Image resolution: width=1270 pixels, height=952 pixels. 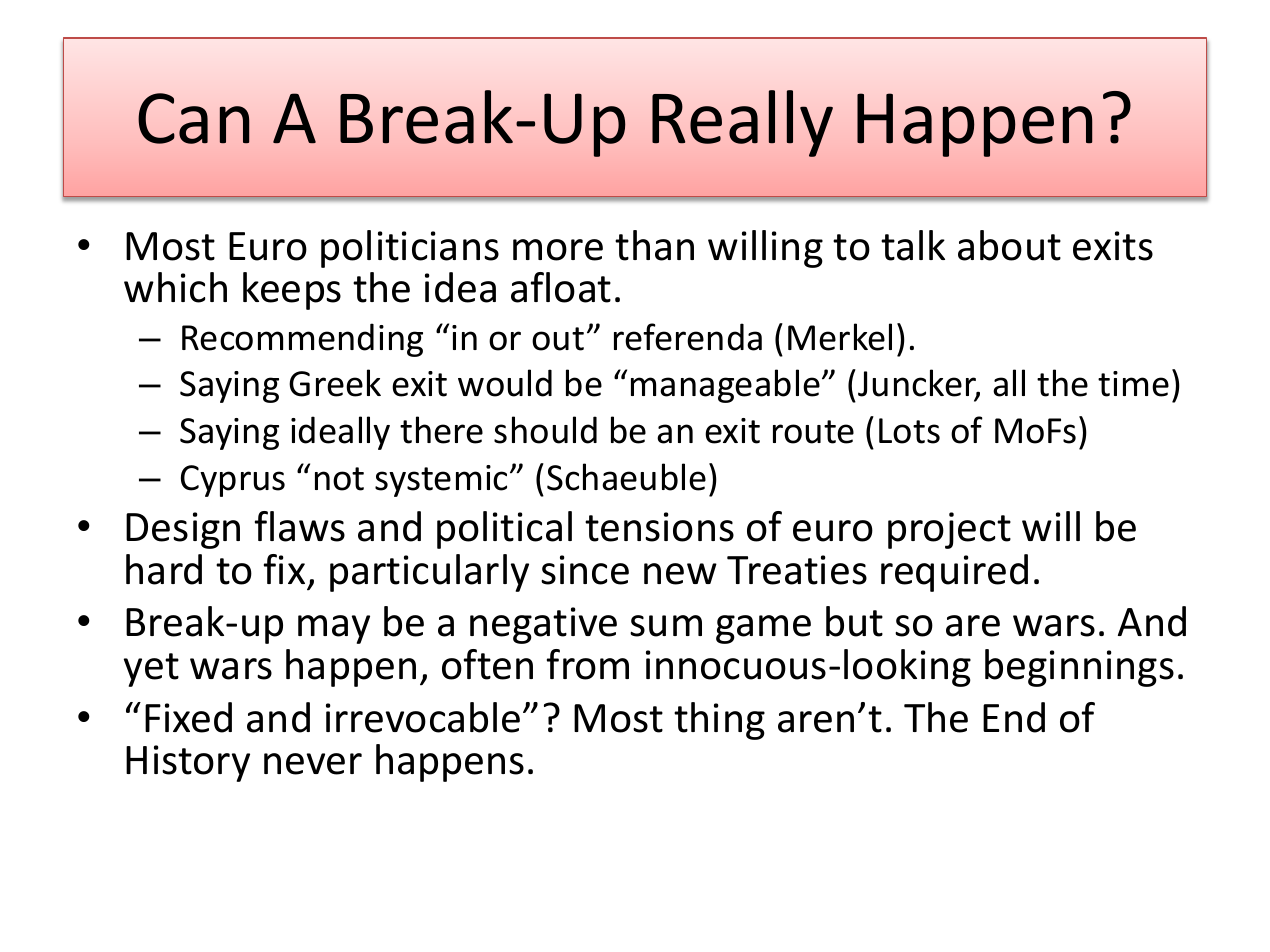 What do you see at coordinates (742, 123) in the page?
I see `Really` at bounding box center [742, 123].
